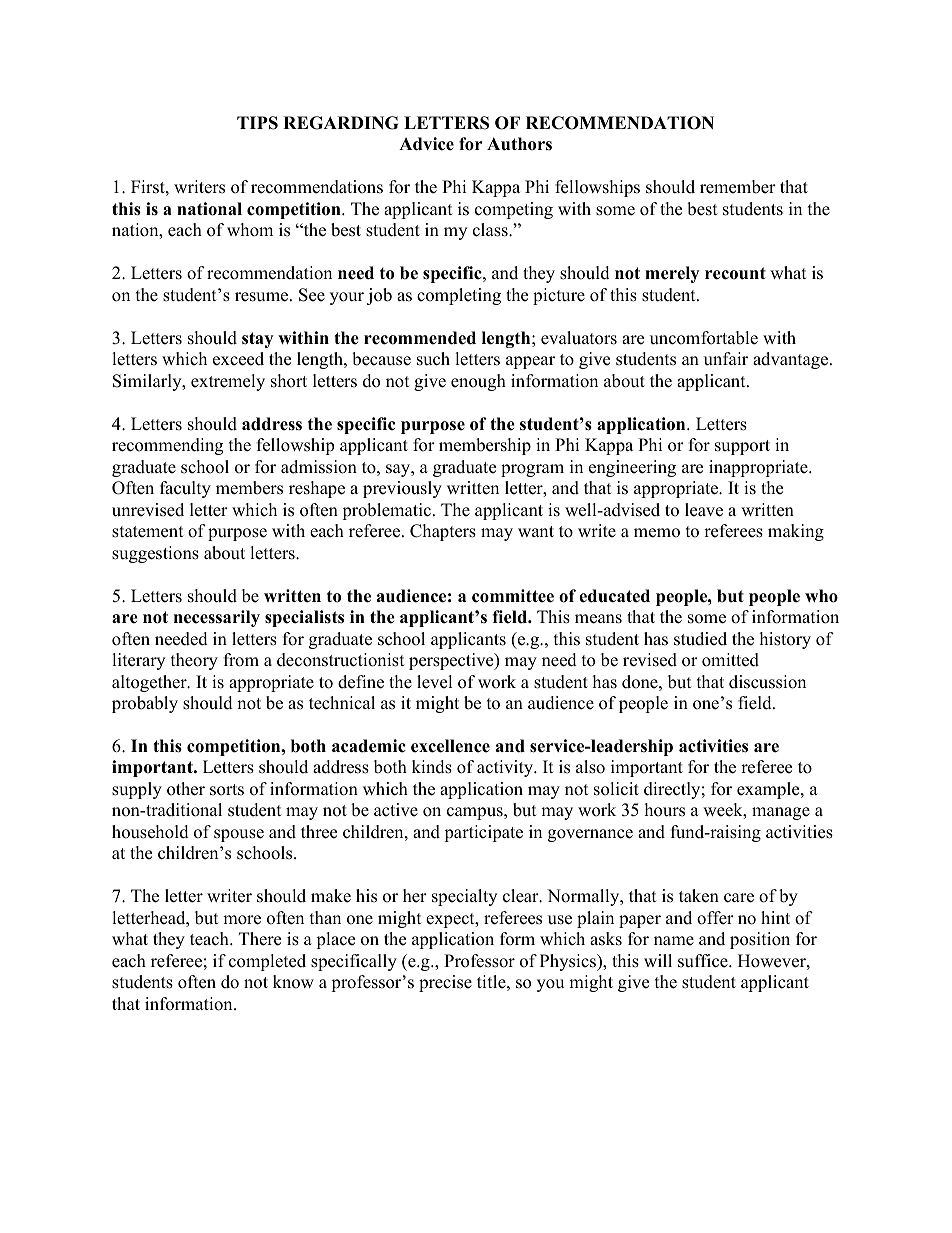 This screenshot has height=1233, width=952. I want to click on level, so click(435, 682).
